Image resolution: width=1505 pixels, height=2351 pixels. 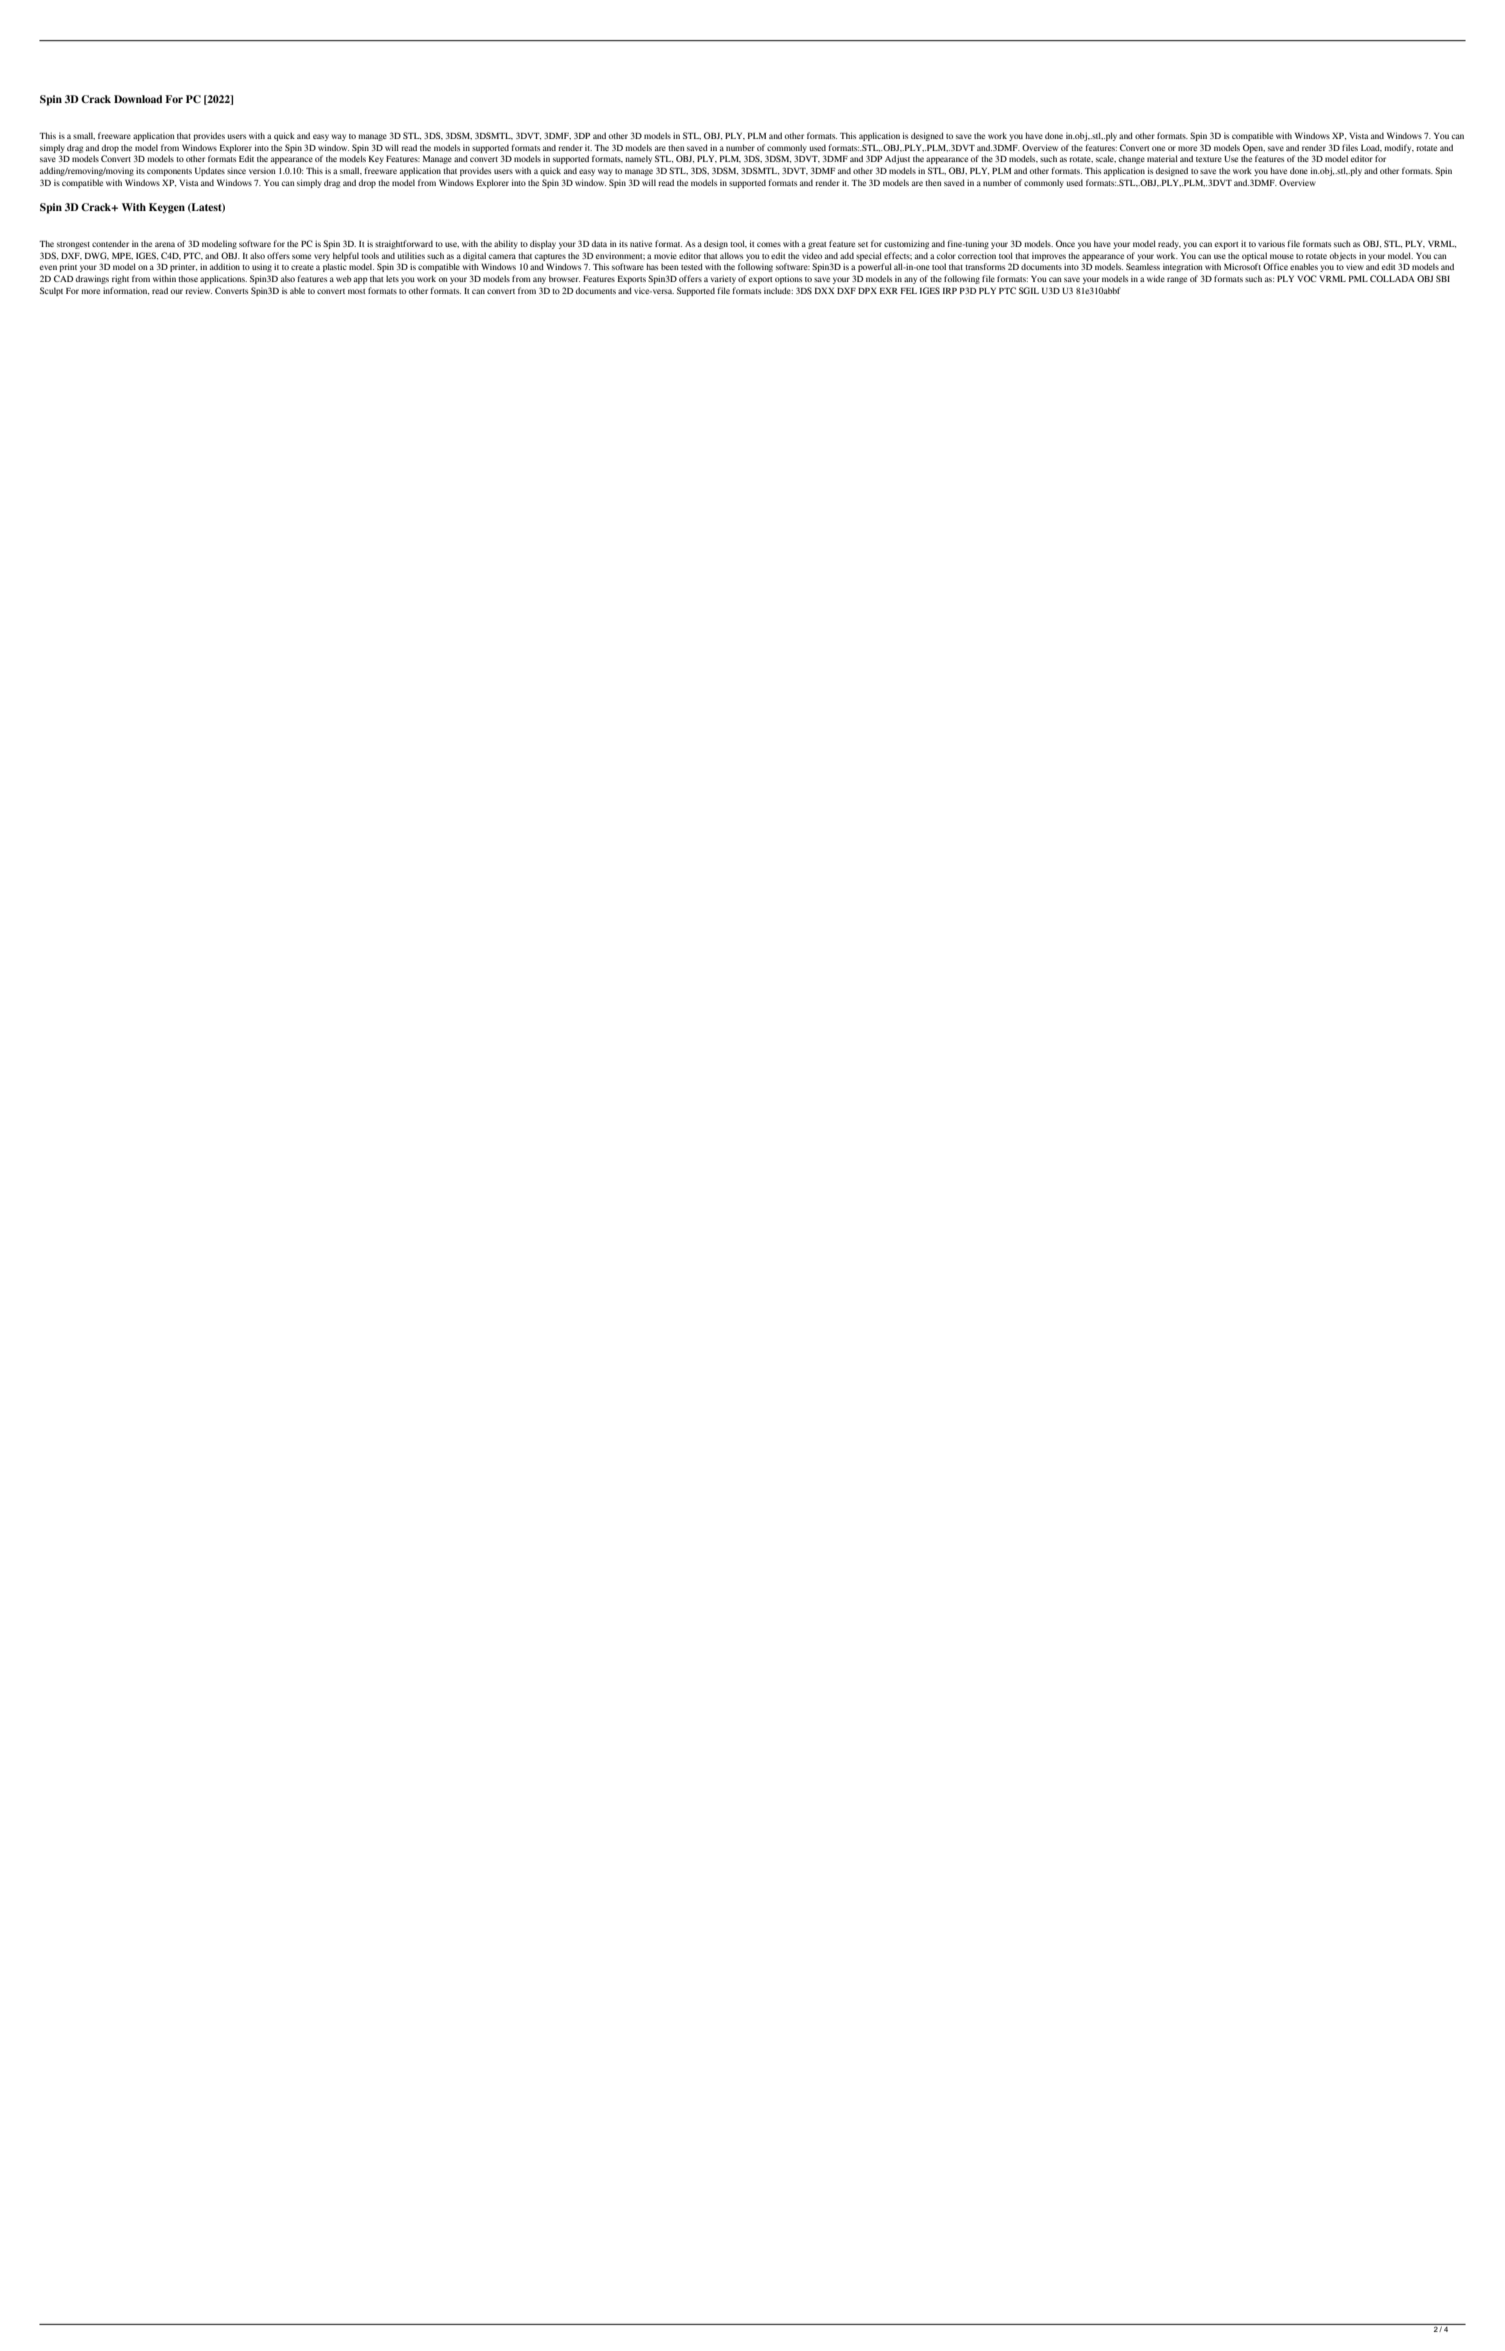 I want to click on mouse, so click(x=1282, y=256).
